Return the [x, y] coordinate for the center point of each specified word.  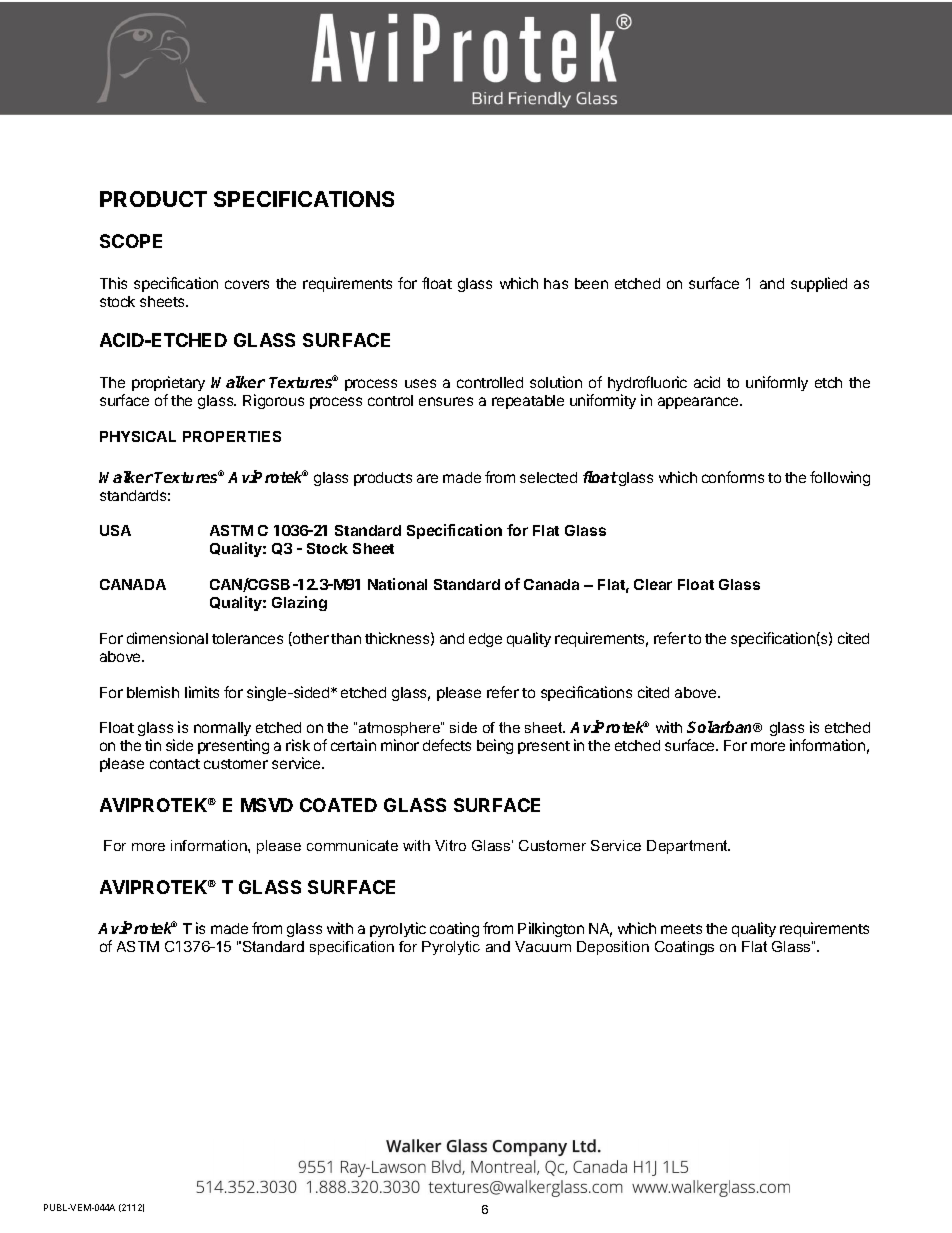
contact [175, 764]
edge [485, 640]
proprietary [168, 383]
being [495, 746]
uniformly [777, 383]
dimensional [167, 638]
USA [115, 530]
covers [247, 284]
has [556, 283]
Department [688, 847]
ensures [446, 401]
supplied [819, 284]
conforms [733, 477]
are [427, 478]
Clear [653, 584]
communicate [352, 845]
